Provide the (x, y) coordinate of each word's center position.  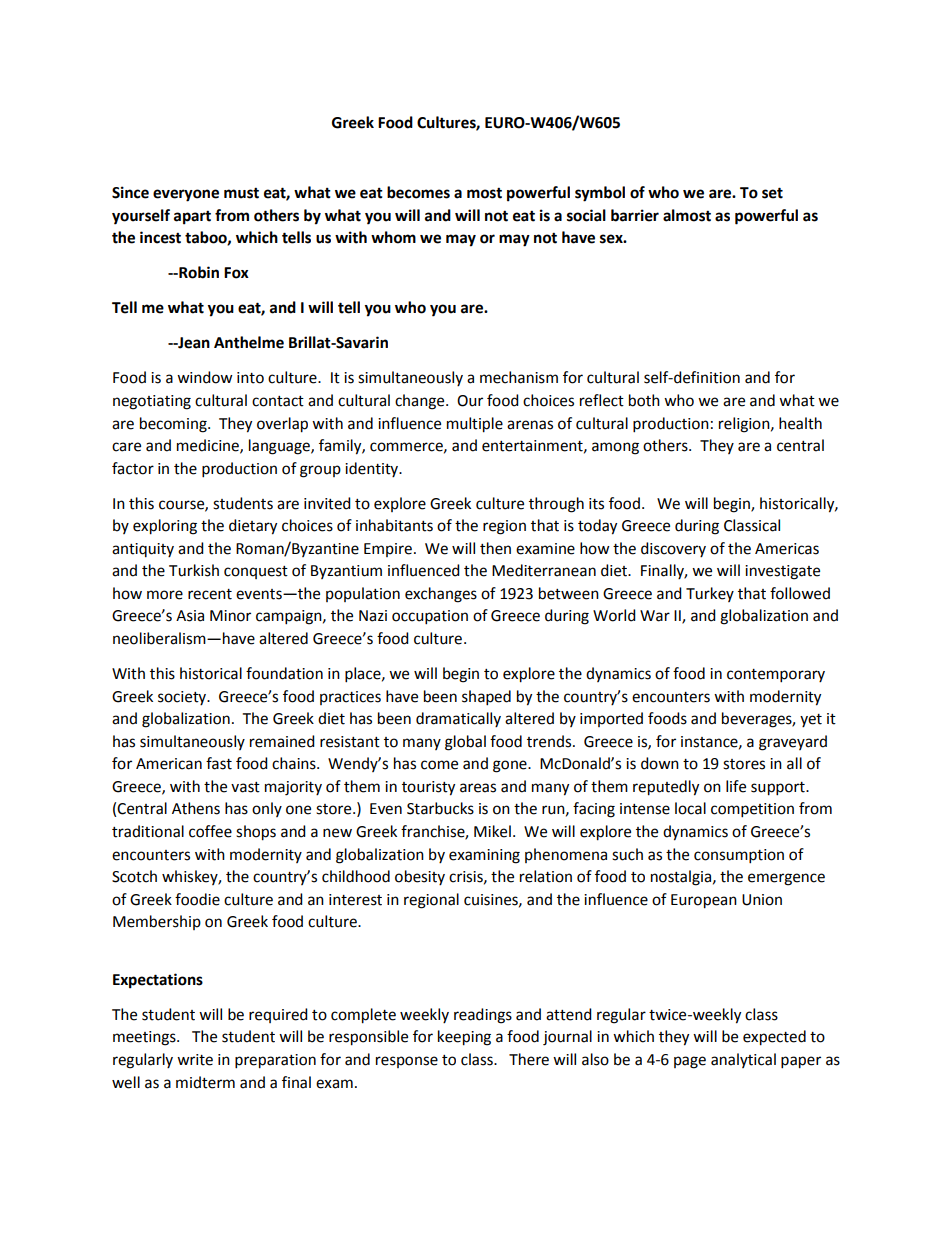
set (772, 193)
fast (219, 763)
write (195, 1060)
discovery (673, 549)
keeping (464, 1038)
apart (192, 217)
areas (478, 788)
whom (393, 237)
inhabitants (394, 525)
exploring (165, 527)
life (736, 786)
